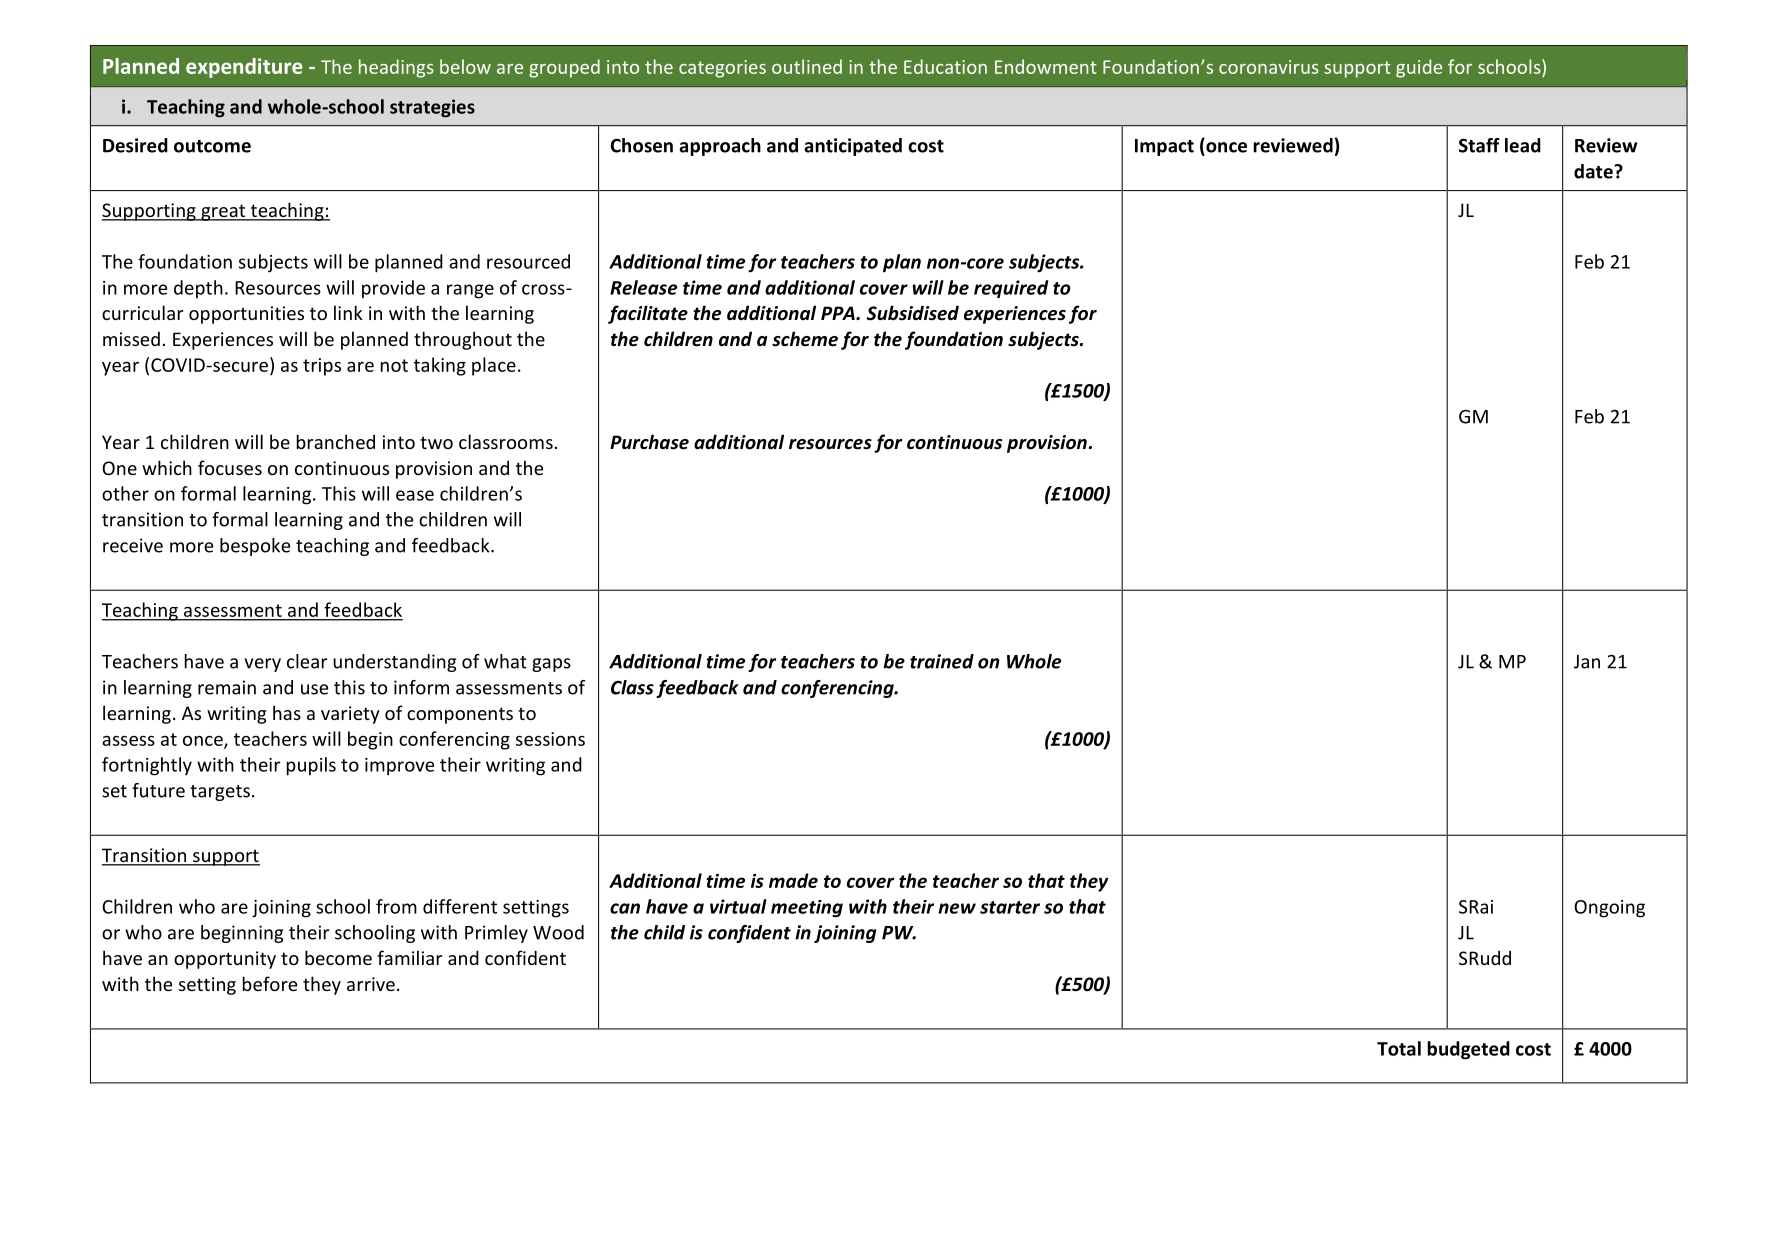  Describe the element at coordinates (807, 66) in the screenshot. I see `outlined` at that location.
